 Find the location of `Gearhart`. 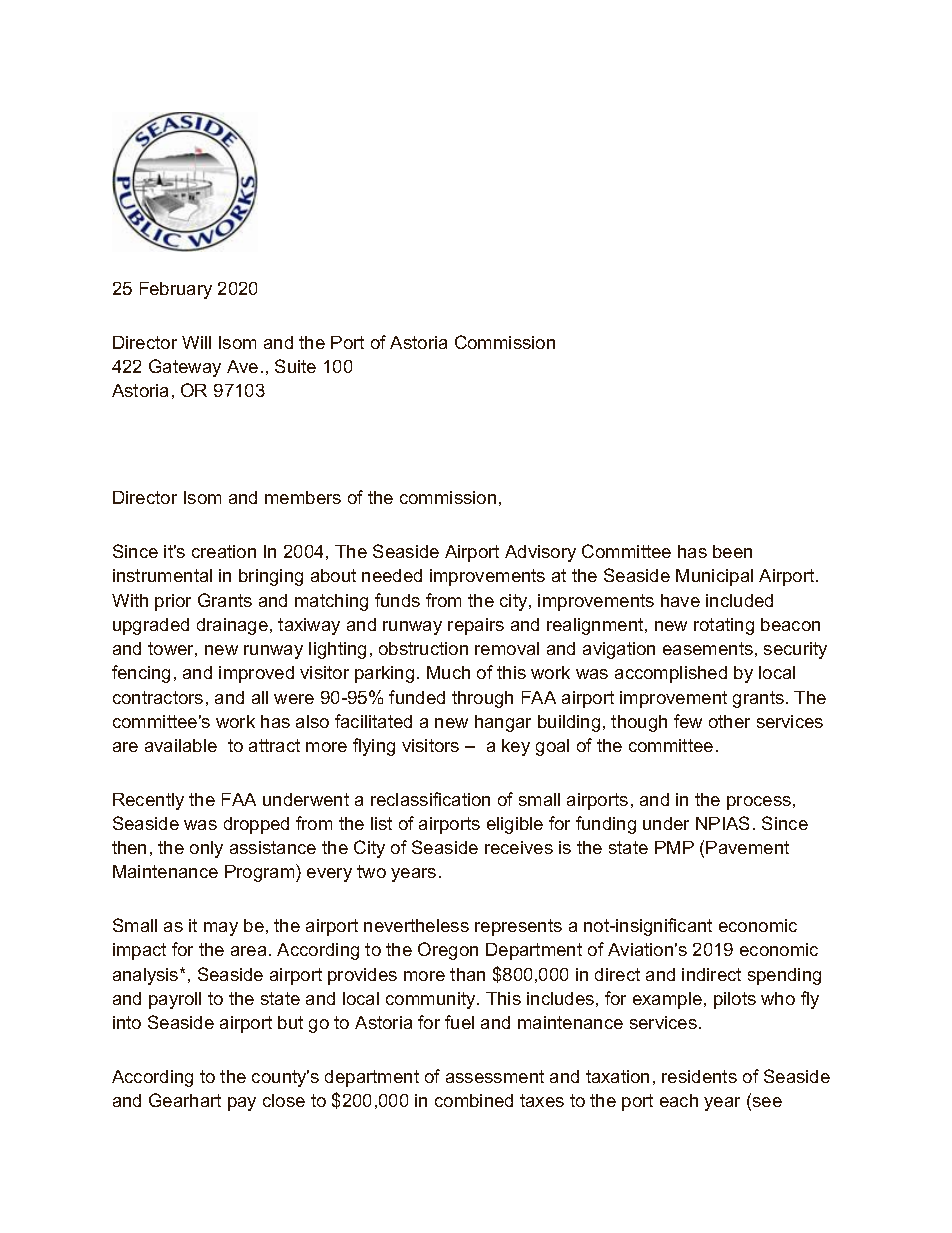

Gearhart is located at coordinates (185, 1100).
